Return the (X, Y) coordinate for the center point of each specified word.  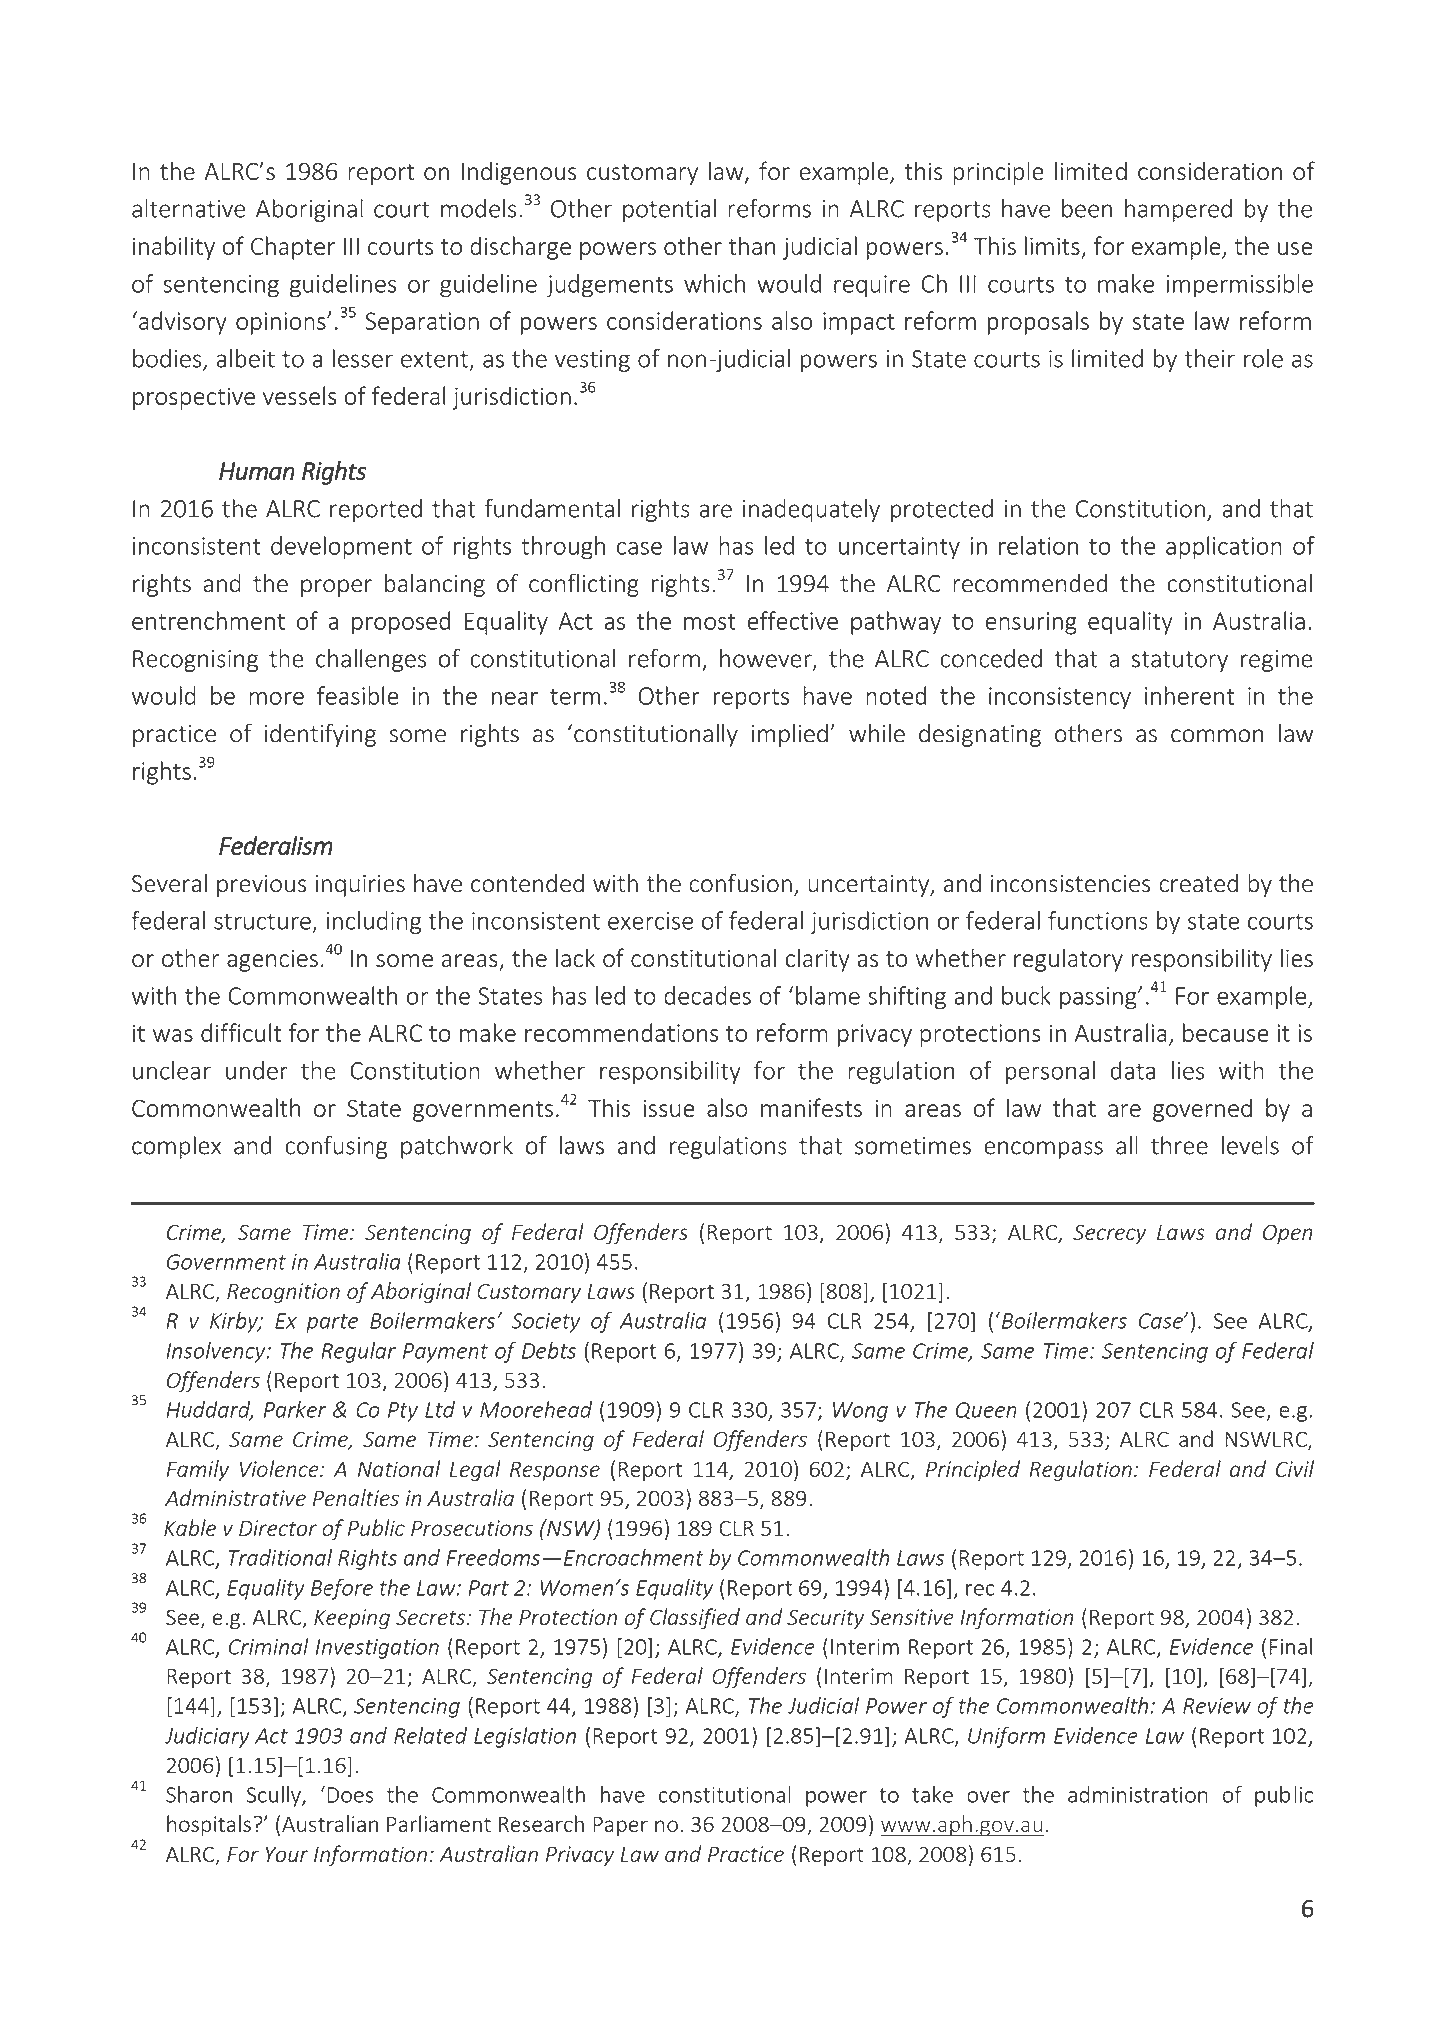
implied (790, 735)
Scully (275, 1796)
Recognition (283, 1293)
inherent (1189, 695)
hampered (1178, 210)
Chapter (293, 248)
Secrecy (1109, 1235)
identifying (320, 735)
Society (546, 1323)
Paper (620, 1826)
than (752, 245)
